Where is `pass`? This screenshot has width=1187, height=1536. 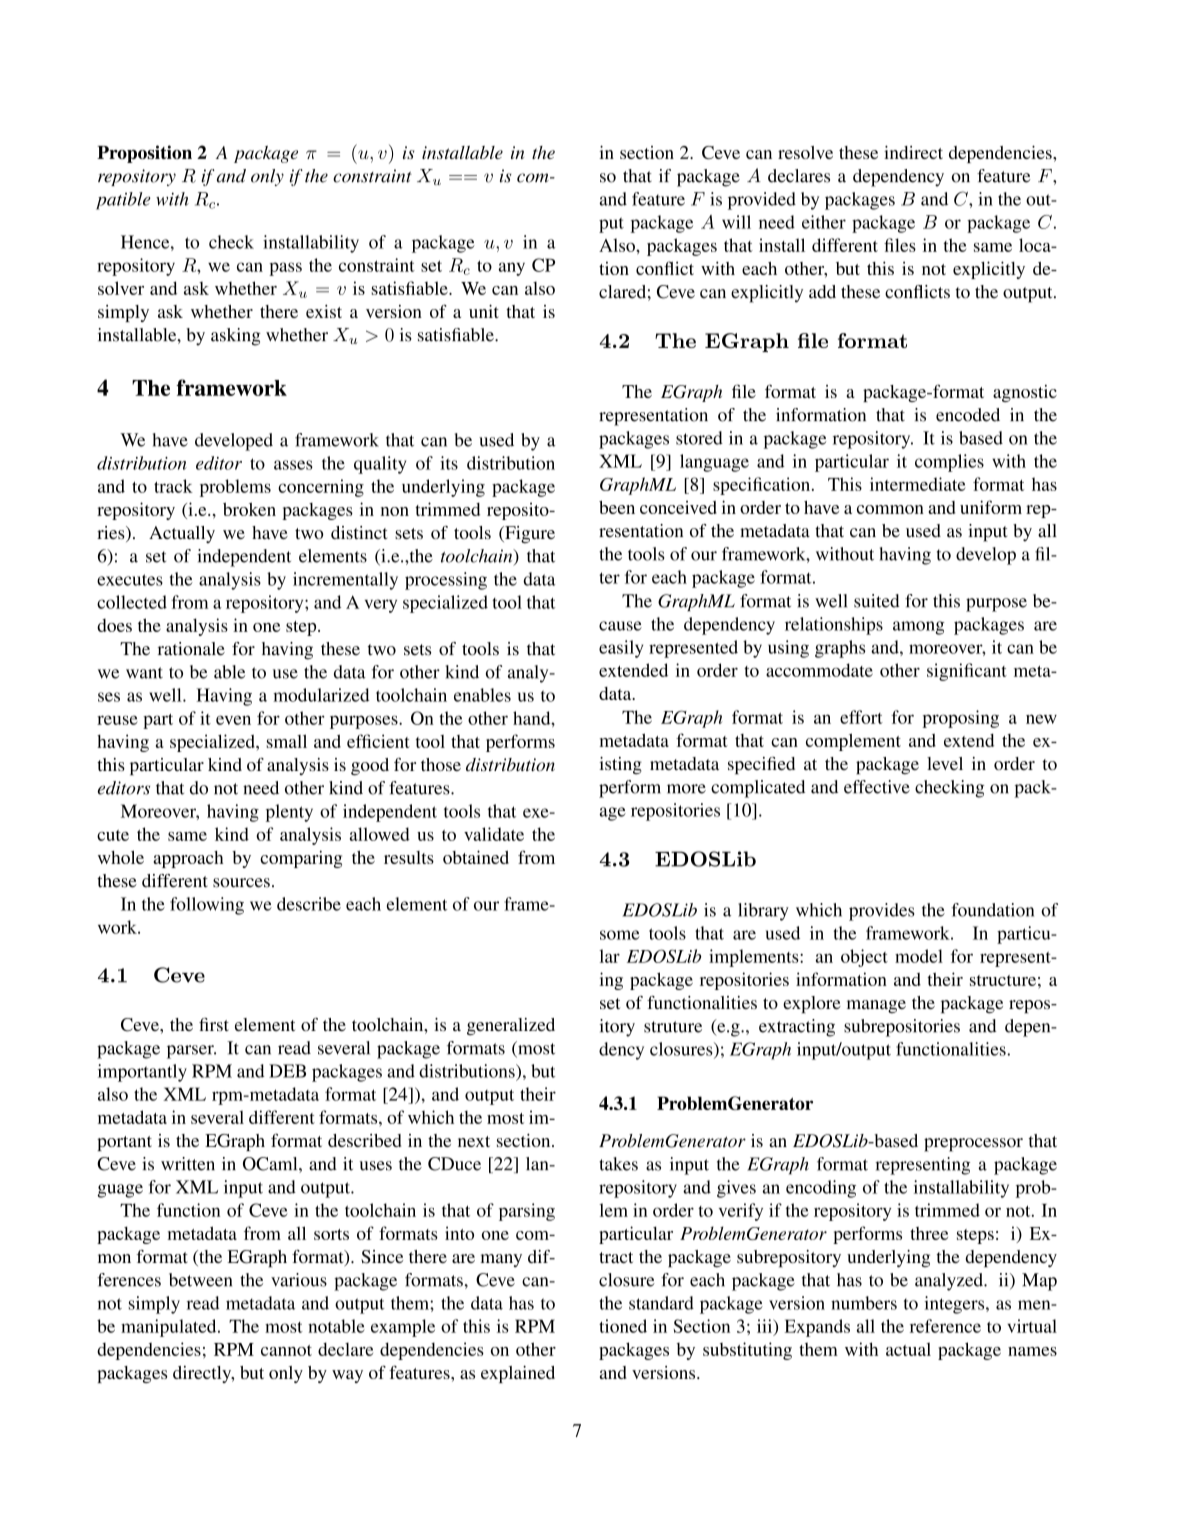
pass is located at coordinates (285, 269).
